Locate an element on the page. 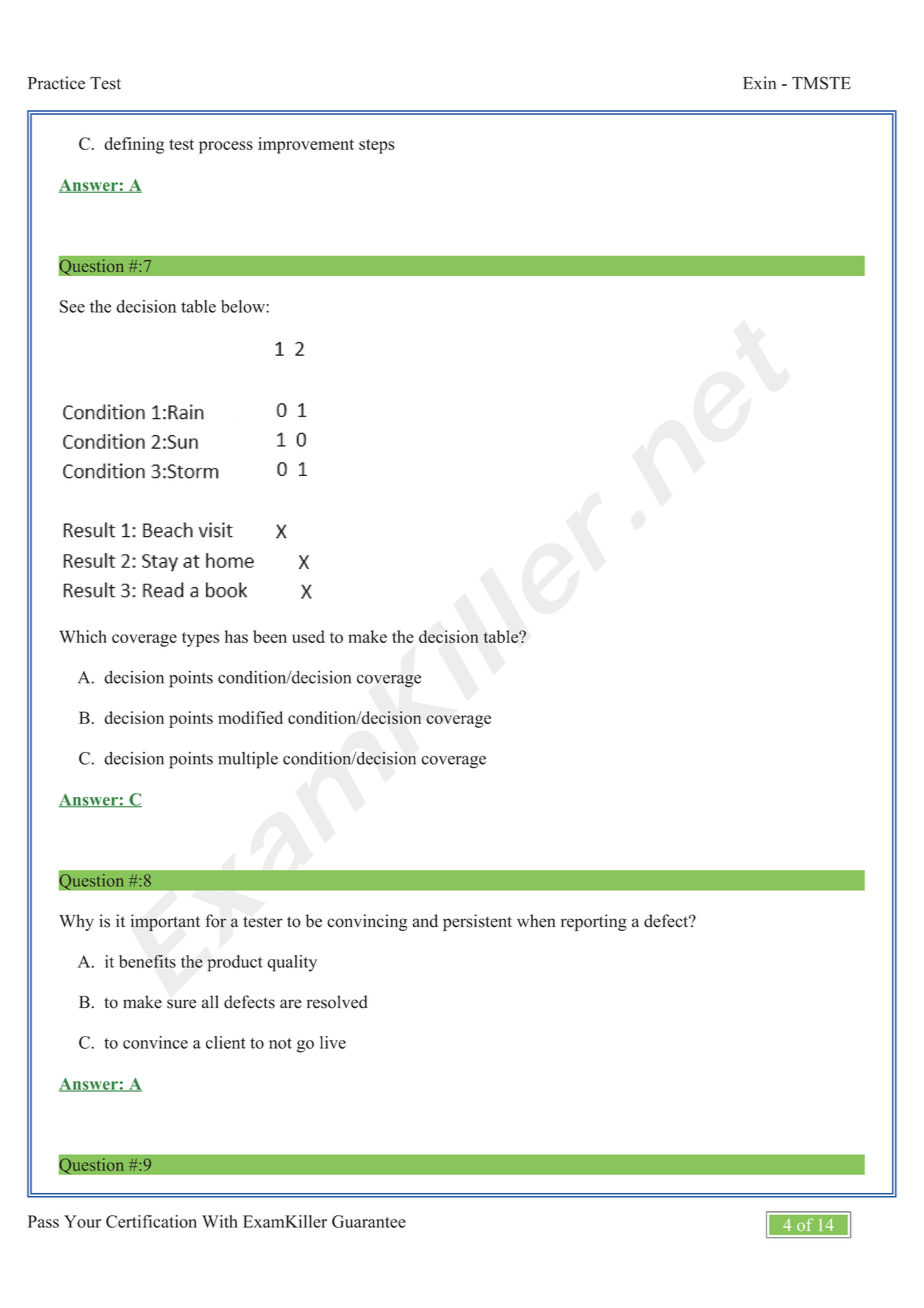 The image size is (924, 1308). multiple is located at coordinates (248, 760).
